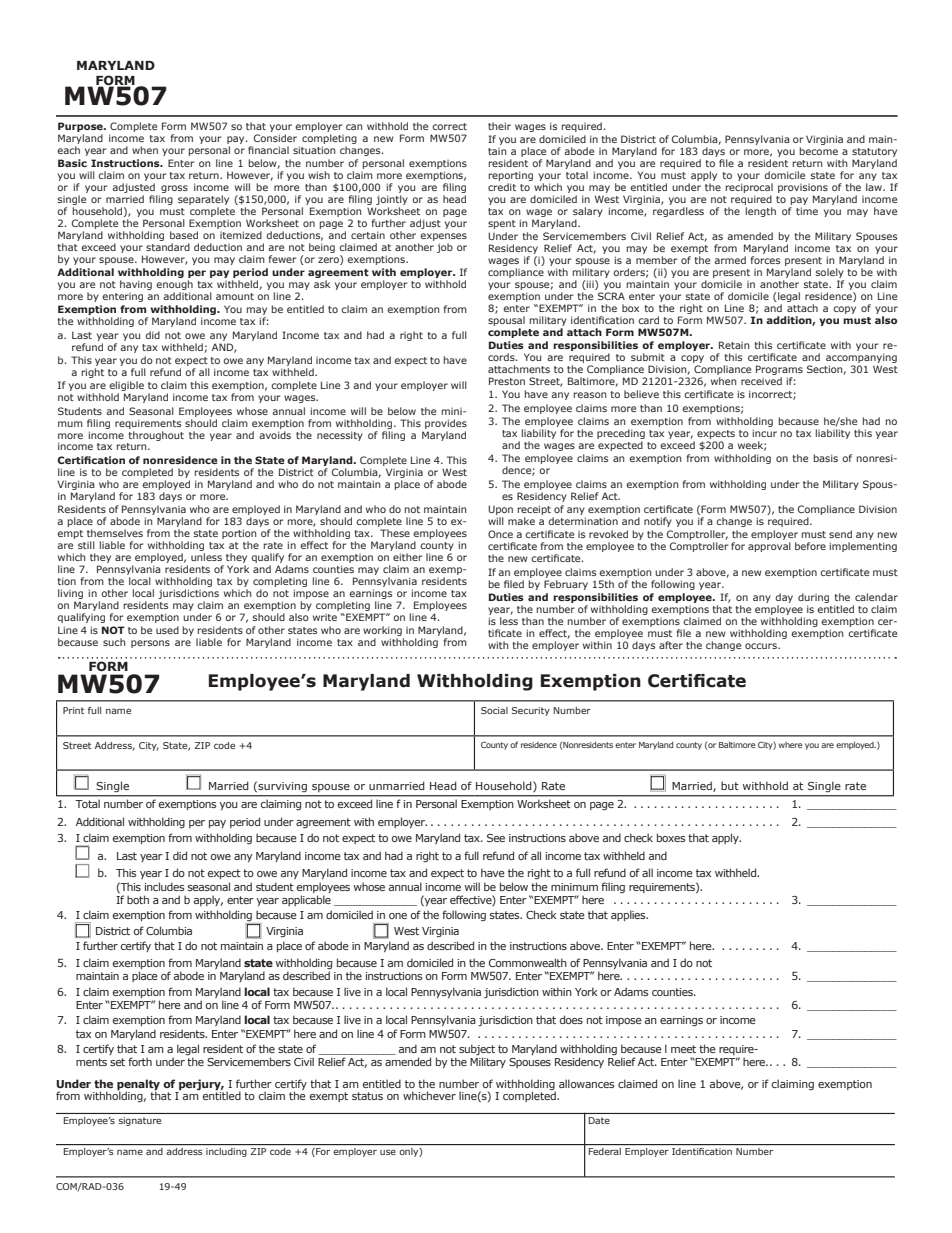 The height and width of the screenshot is (1233, 952). I want to click on gross, so click(173, 190).
